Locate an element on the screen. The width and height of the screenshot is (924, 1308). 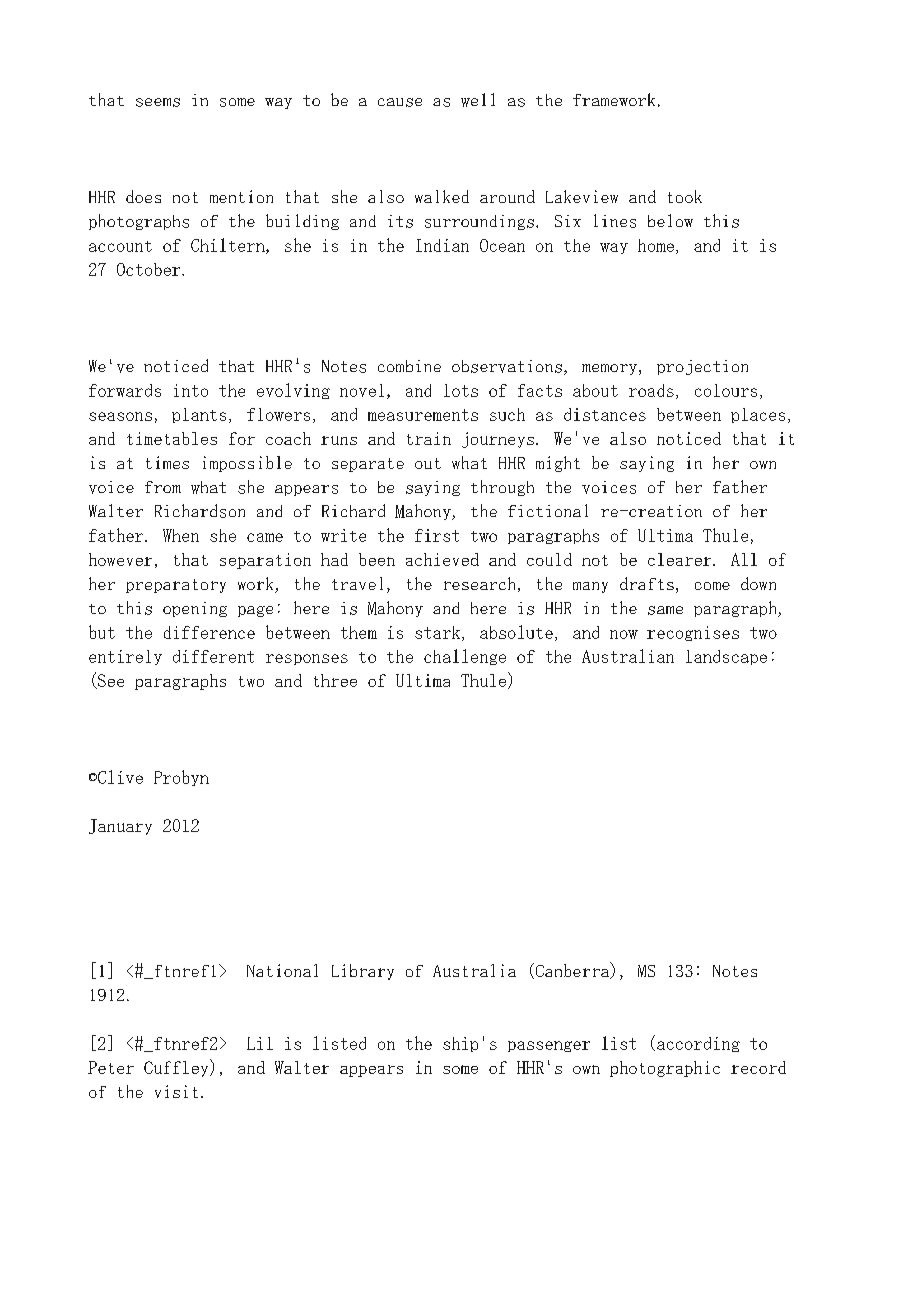
Peter is located at coordinates (111, 1067).
